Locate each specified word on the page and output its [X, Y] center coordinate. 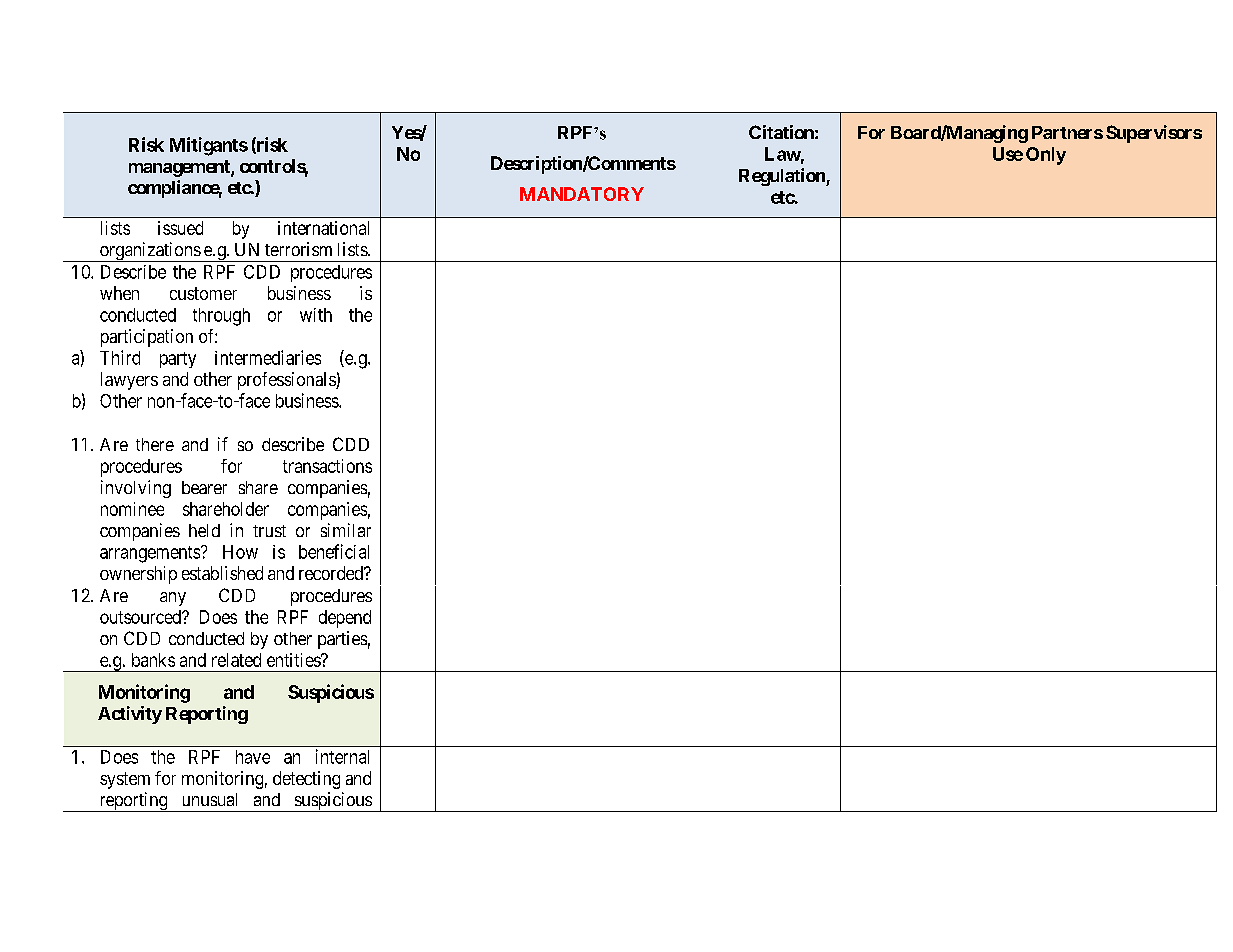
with [316, 315]
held [204, 530]
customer [203, 293]
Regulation [783, 177]
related [236, 660]
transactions [327, 466]
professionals [287, 381]
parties [342, 640]
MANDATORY [582, 194]
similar [346, 530]
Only [1046, 156]
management [180, 168]
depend [345, 619]
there [155, 444]
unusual [210, 799]
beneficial [334, 551]
